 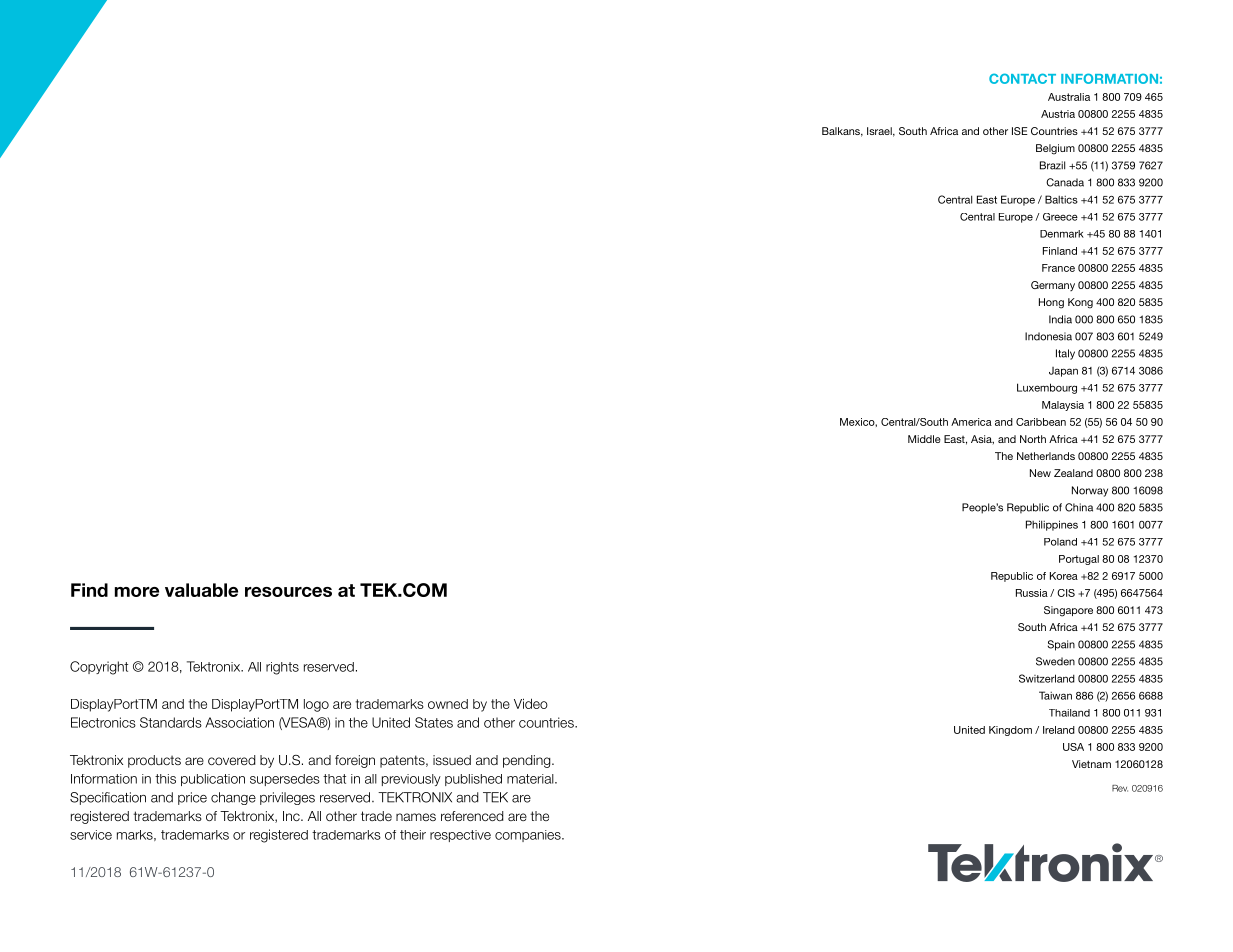 What do you see at coordinates (924, 439) in the page?
I see `Middle` at bounding box center [924, 439].
